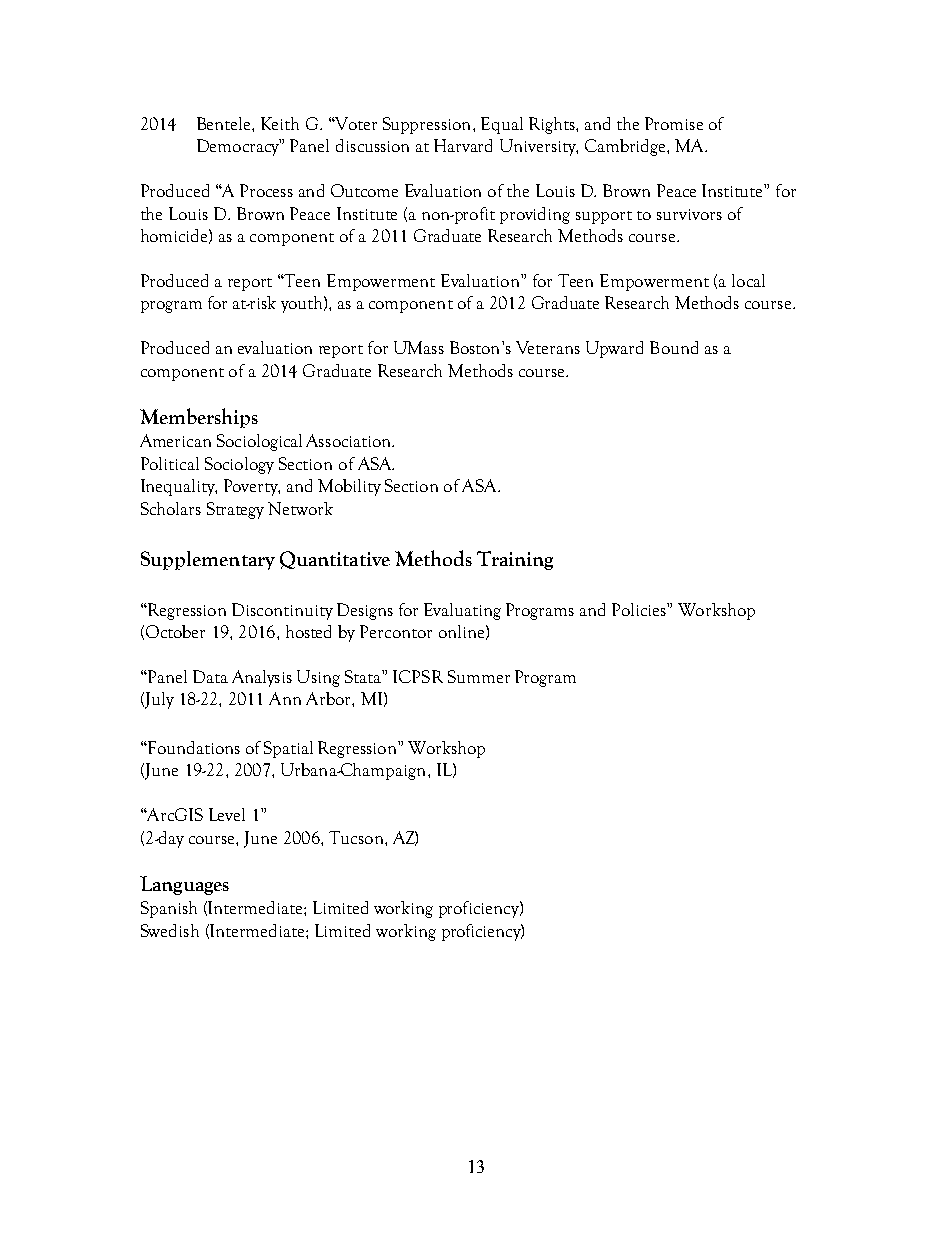 Image resolution: width=952 pixels, height=1233 pixels. What do you see at coordinates (199, 418) in the image?
I see `Memberships` at bounding box center [199, 418].
